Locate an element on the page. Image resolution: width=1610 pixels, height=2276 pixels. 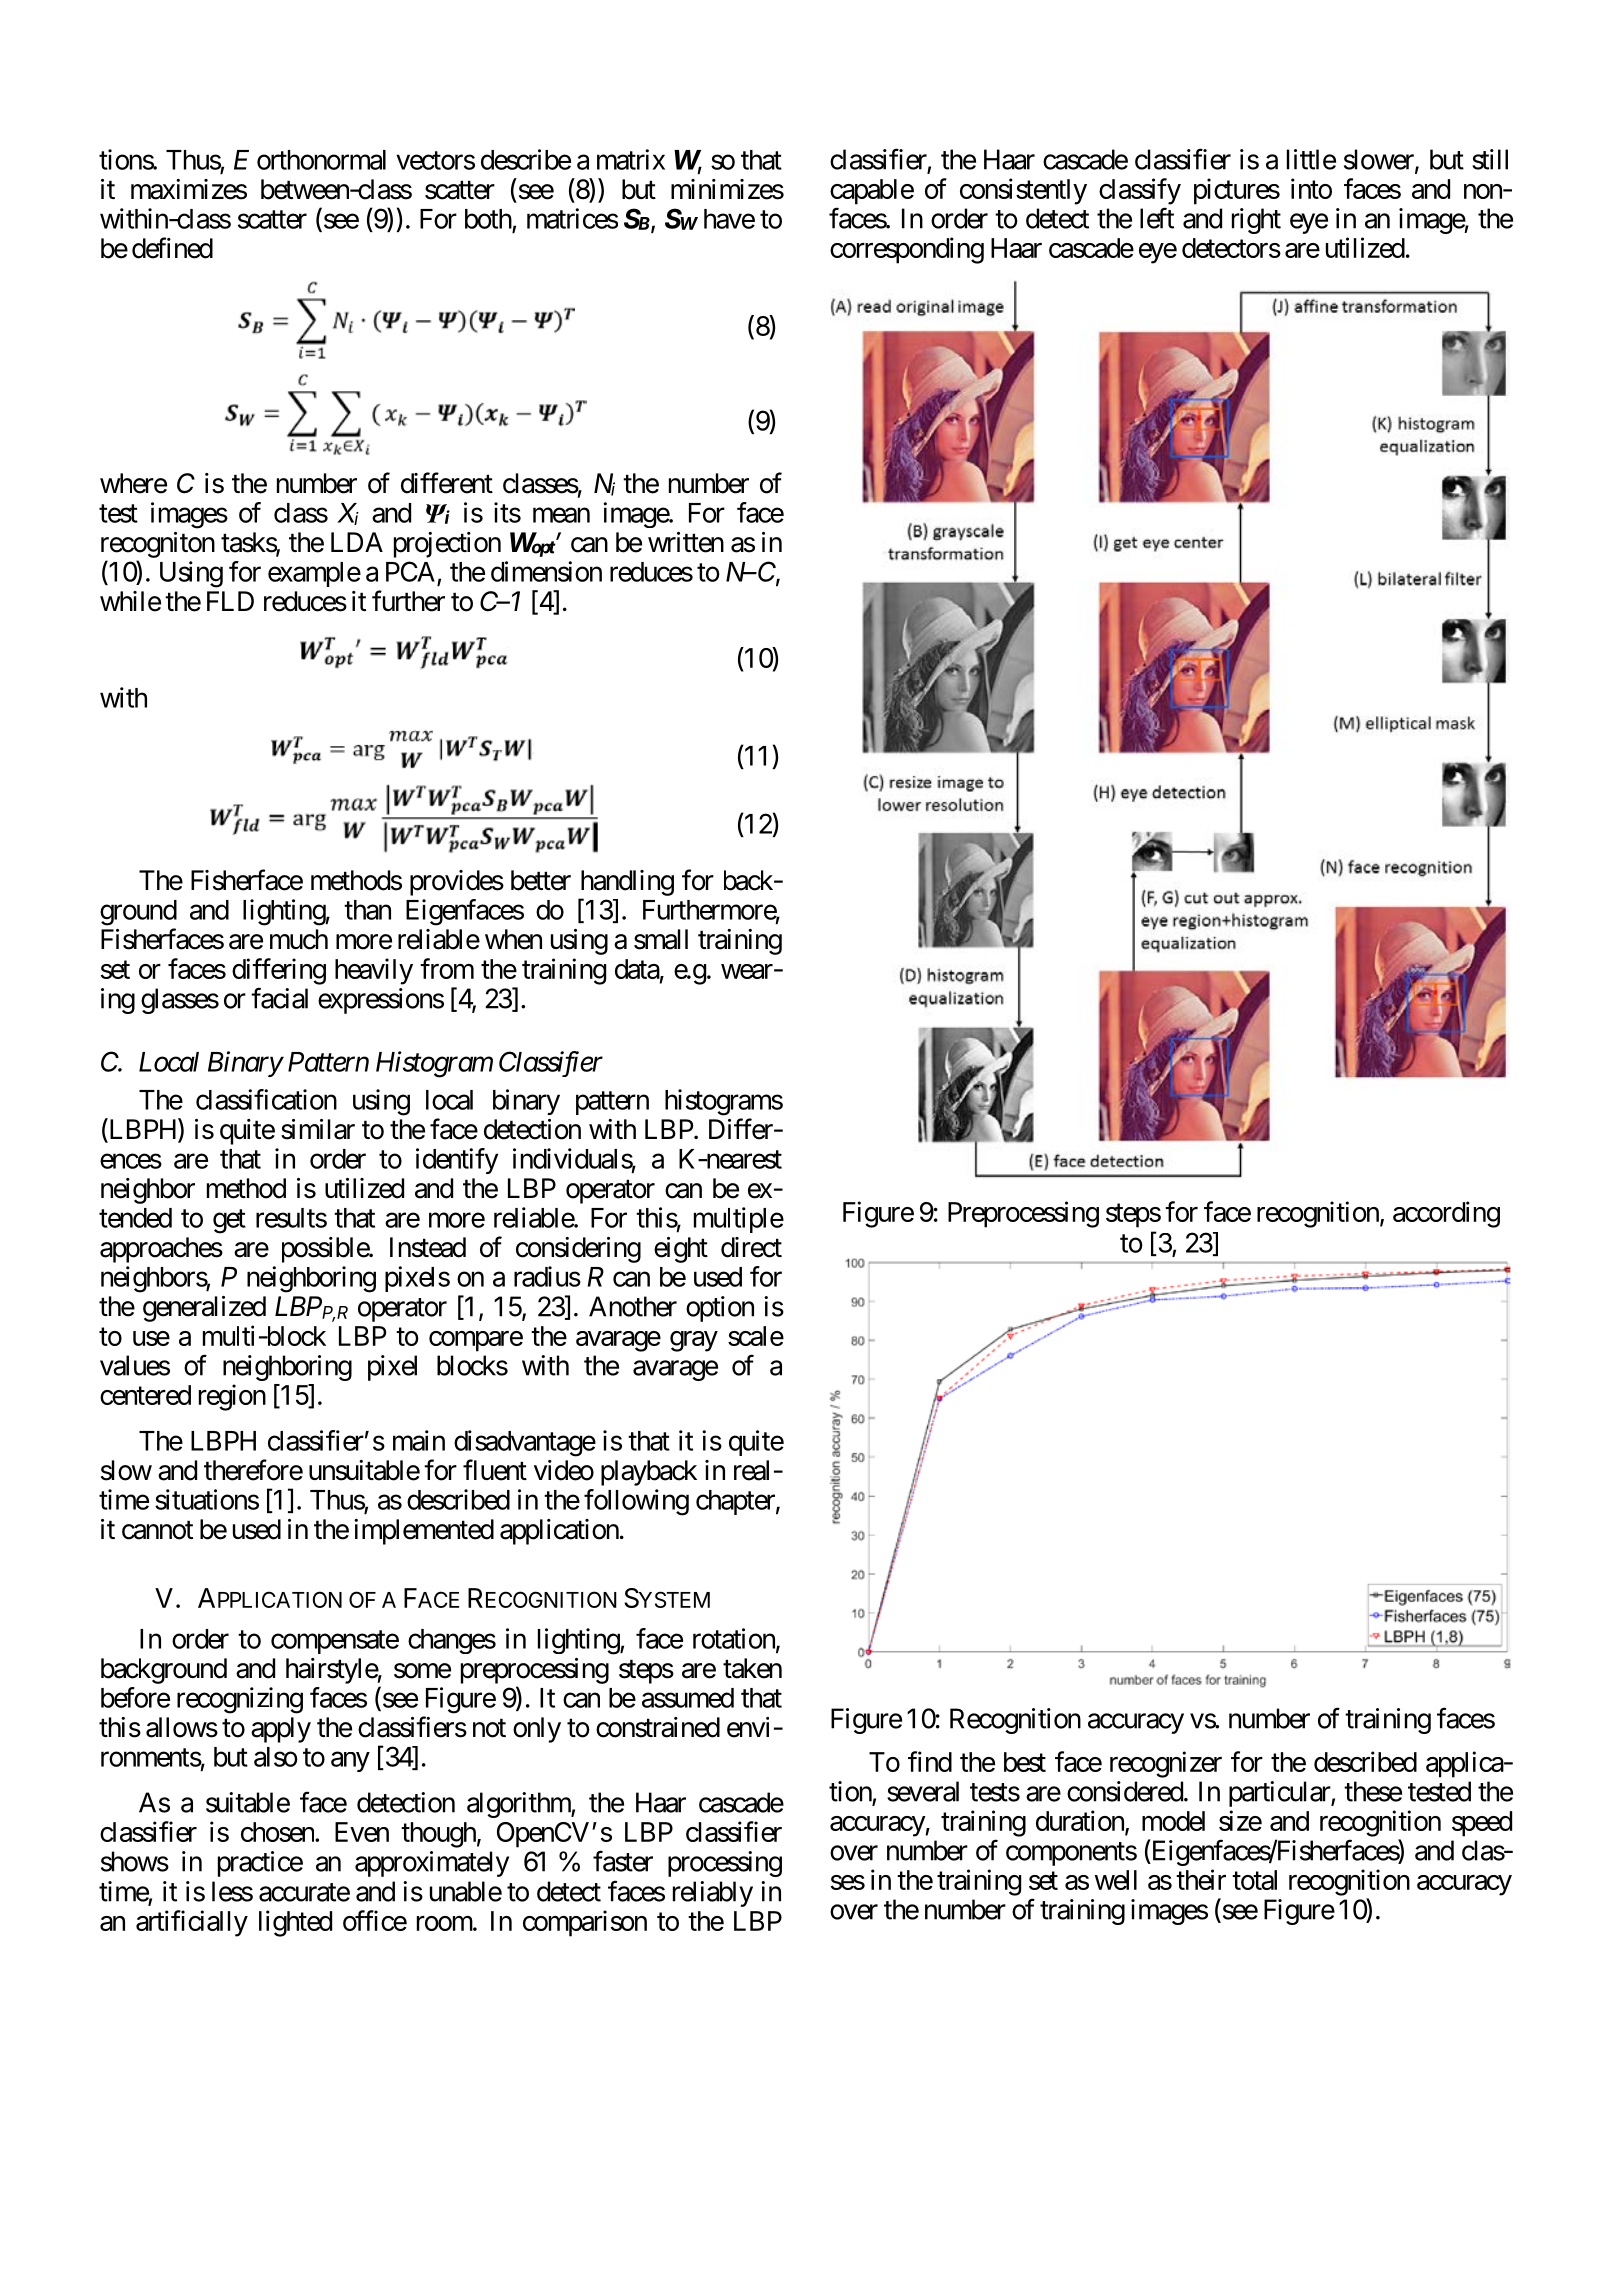
small is located at coordinates (661, 939).
